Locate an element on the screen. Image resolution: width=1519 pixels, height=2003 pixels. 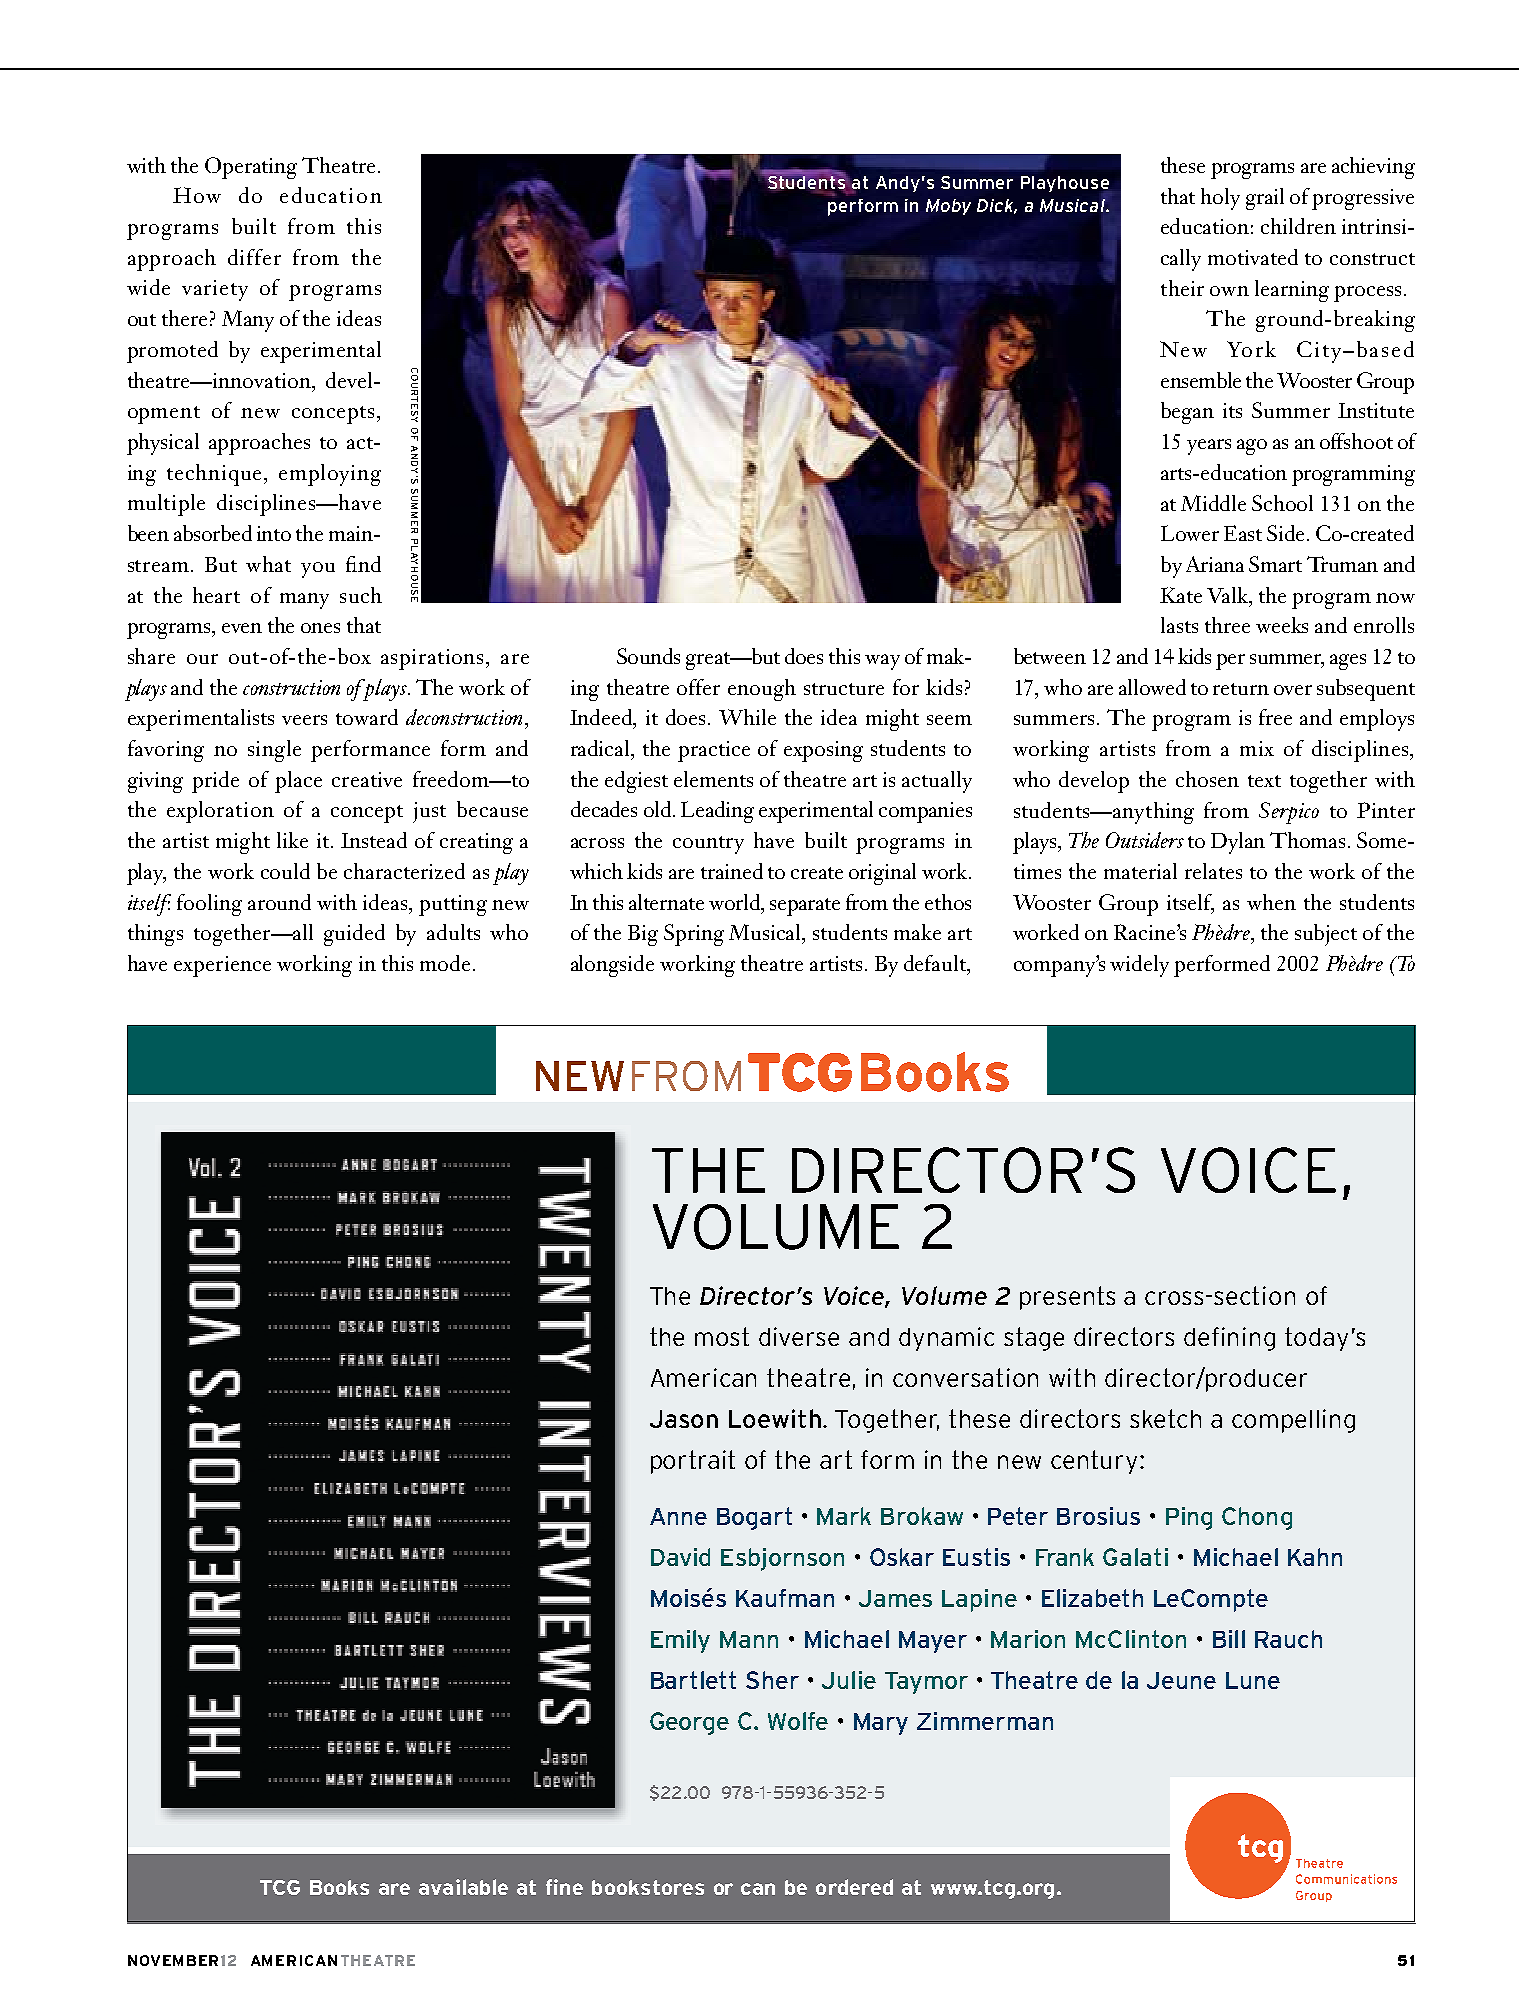
grail is located at coordinates (1265, 199).
